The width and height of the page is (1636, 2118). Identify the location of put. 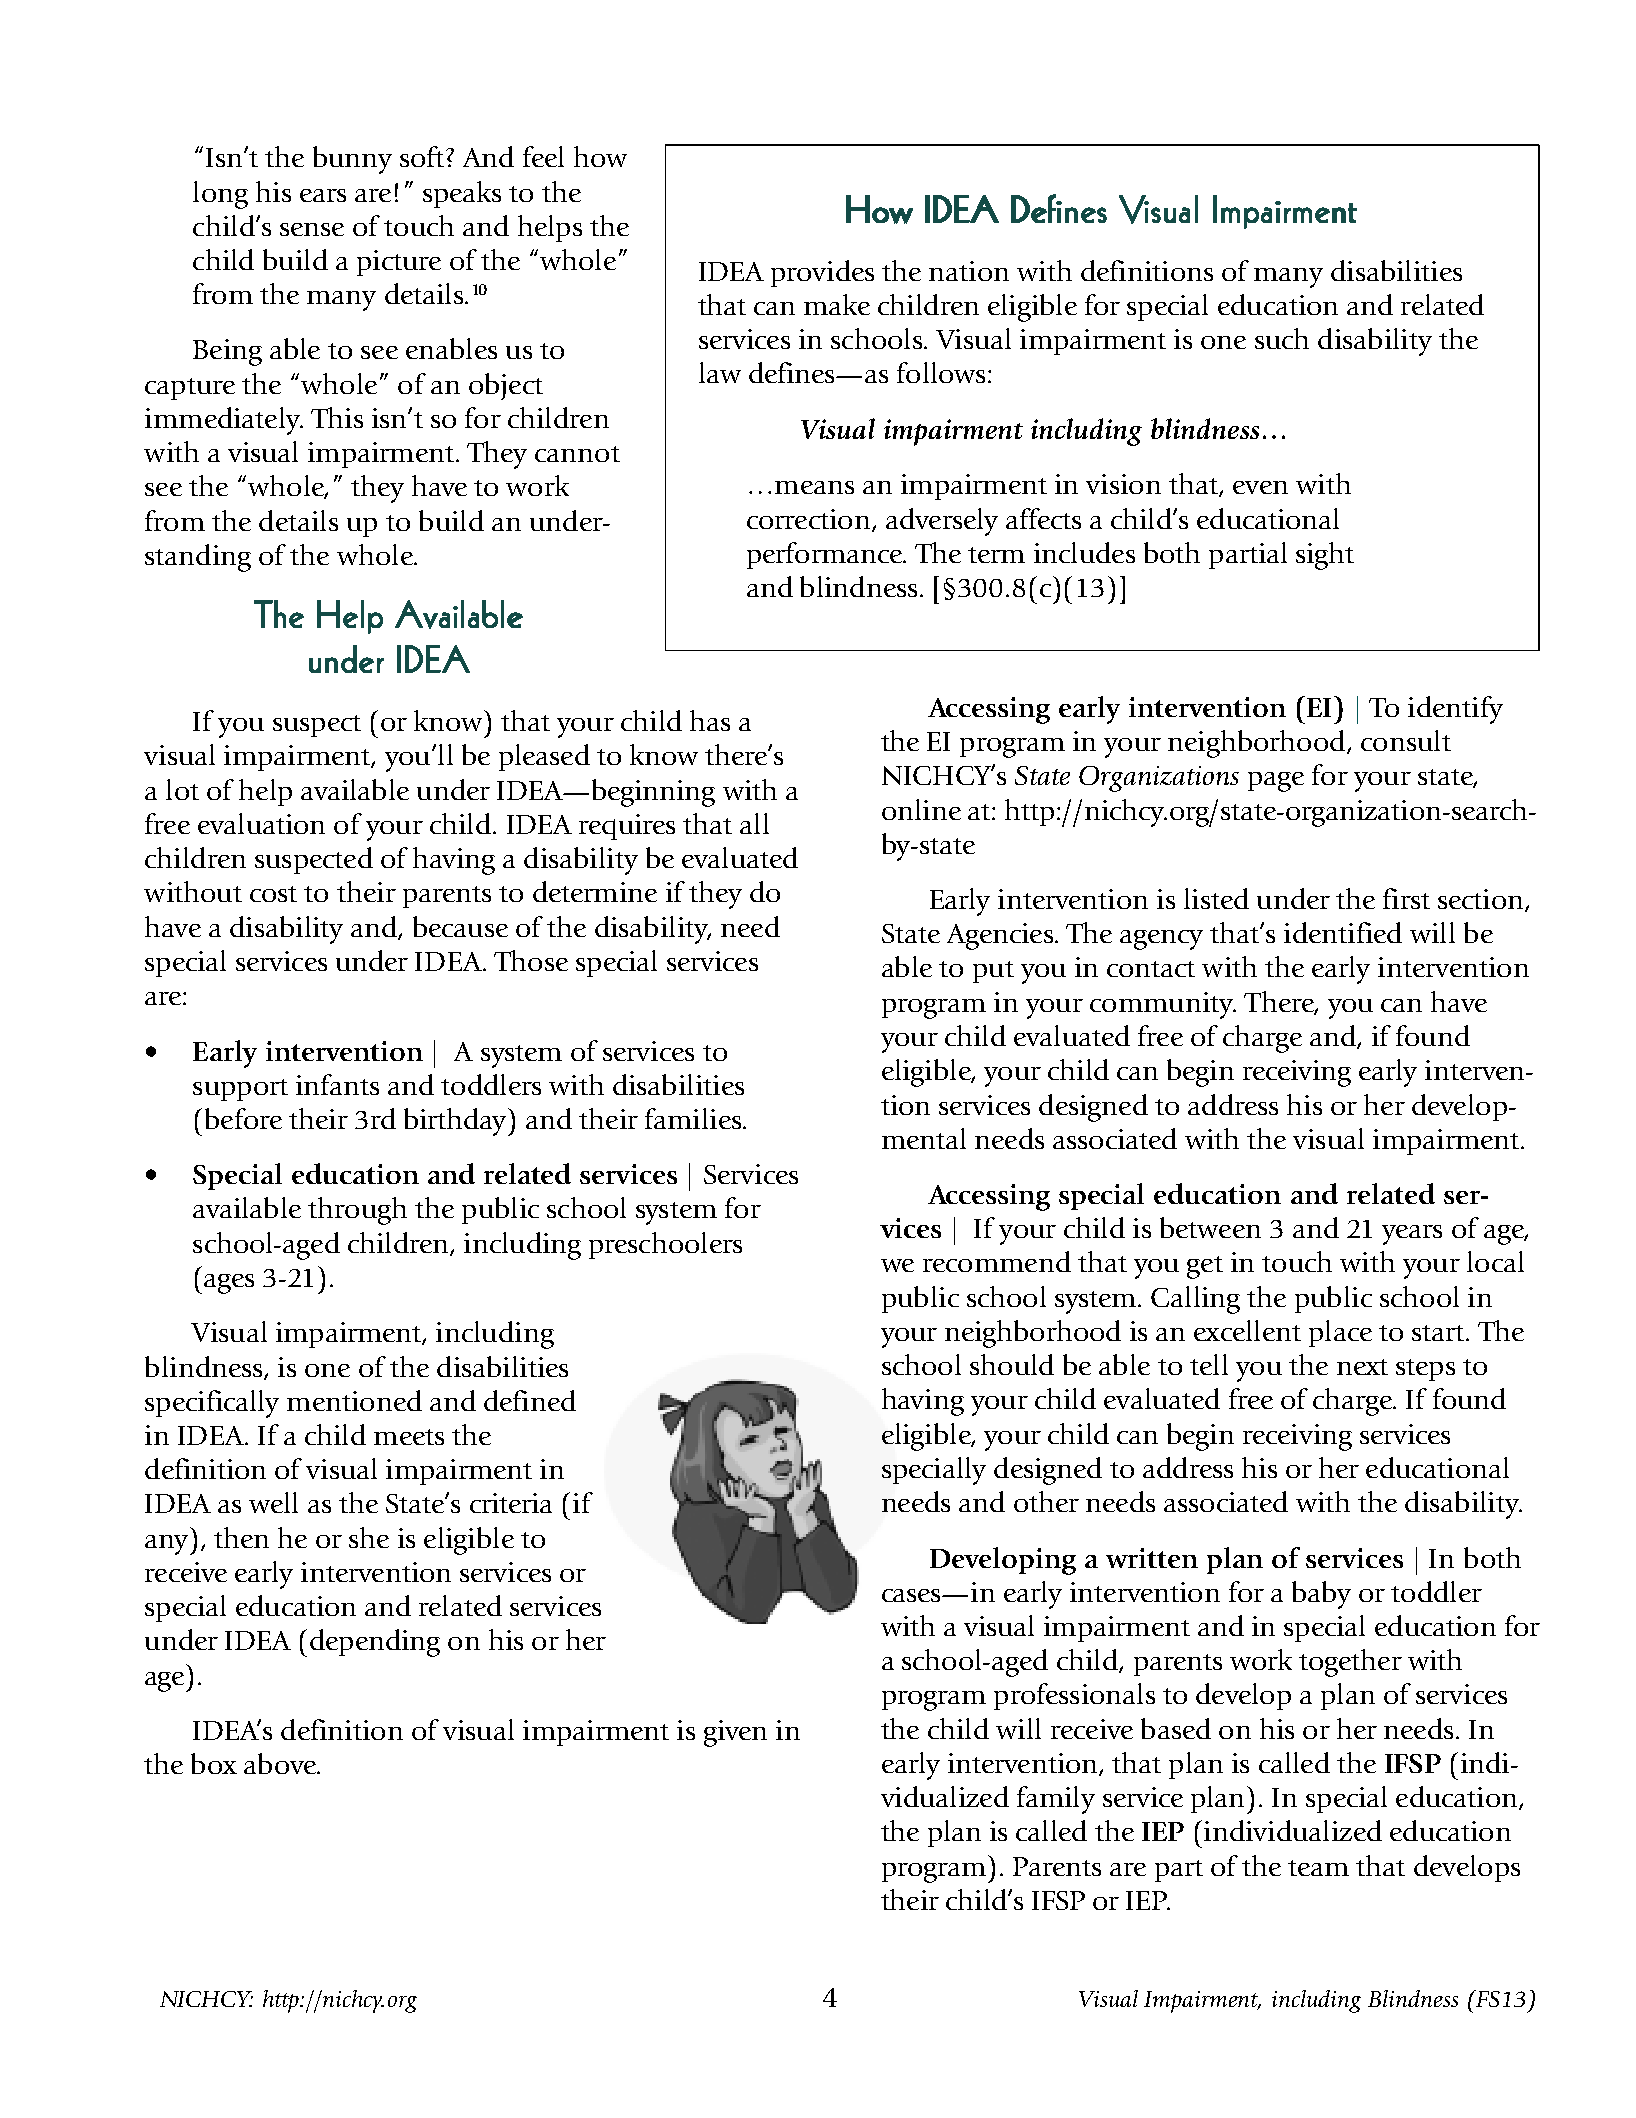
(993, 972).
